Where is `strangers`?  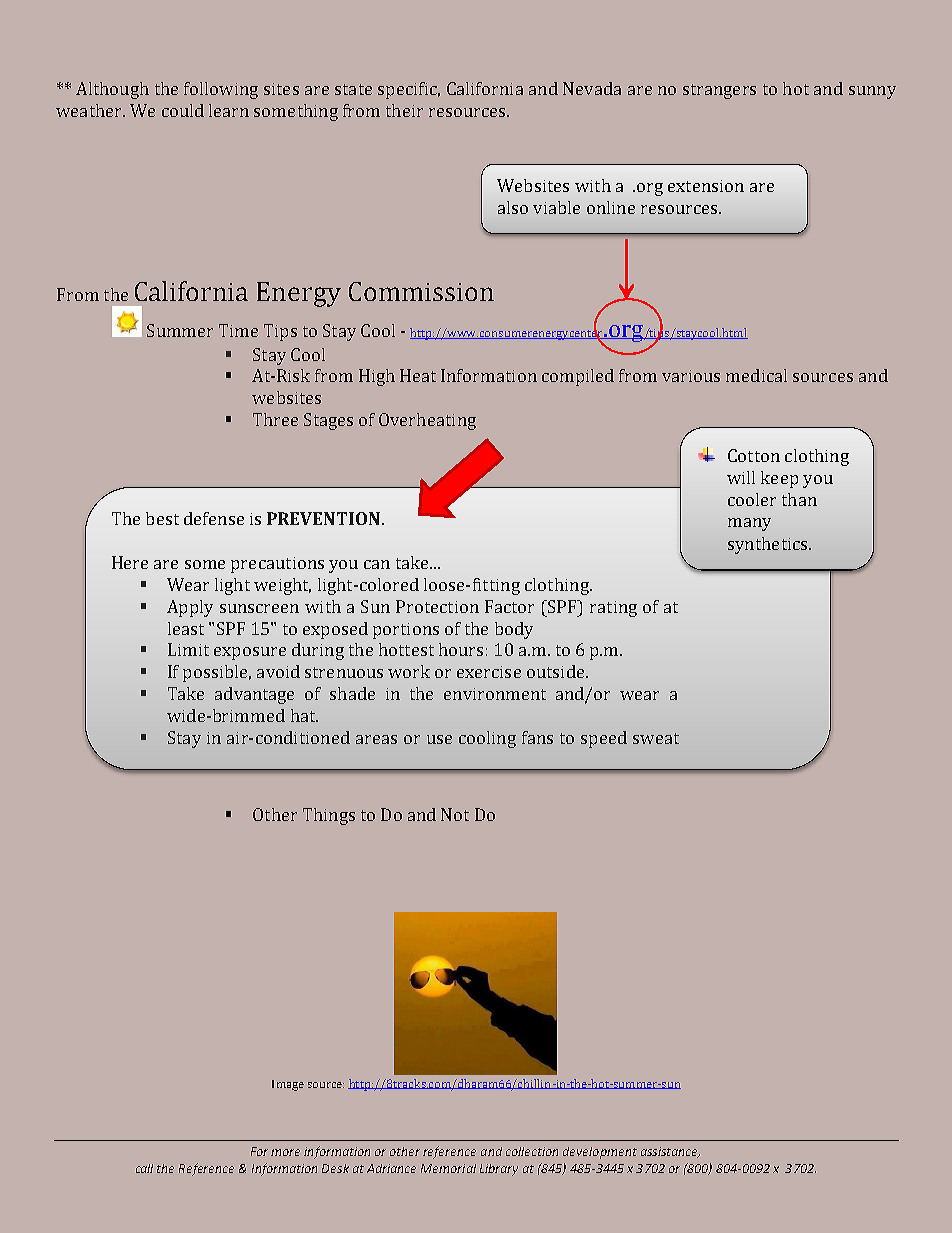 strangers is located at coordinates (719, 91).
